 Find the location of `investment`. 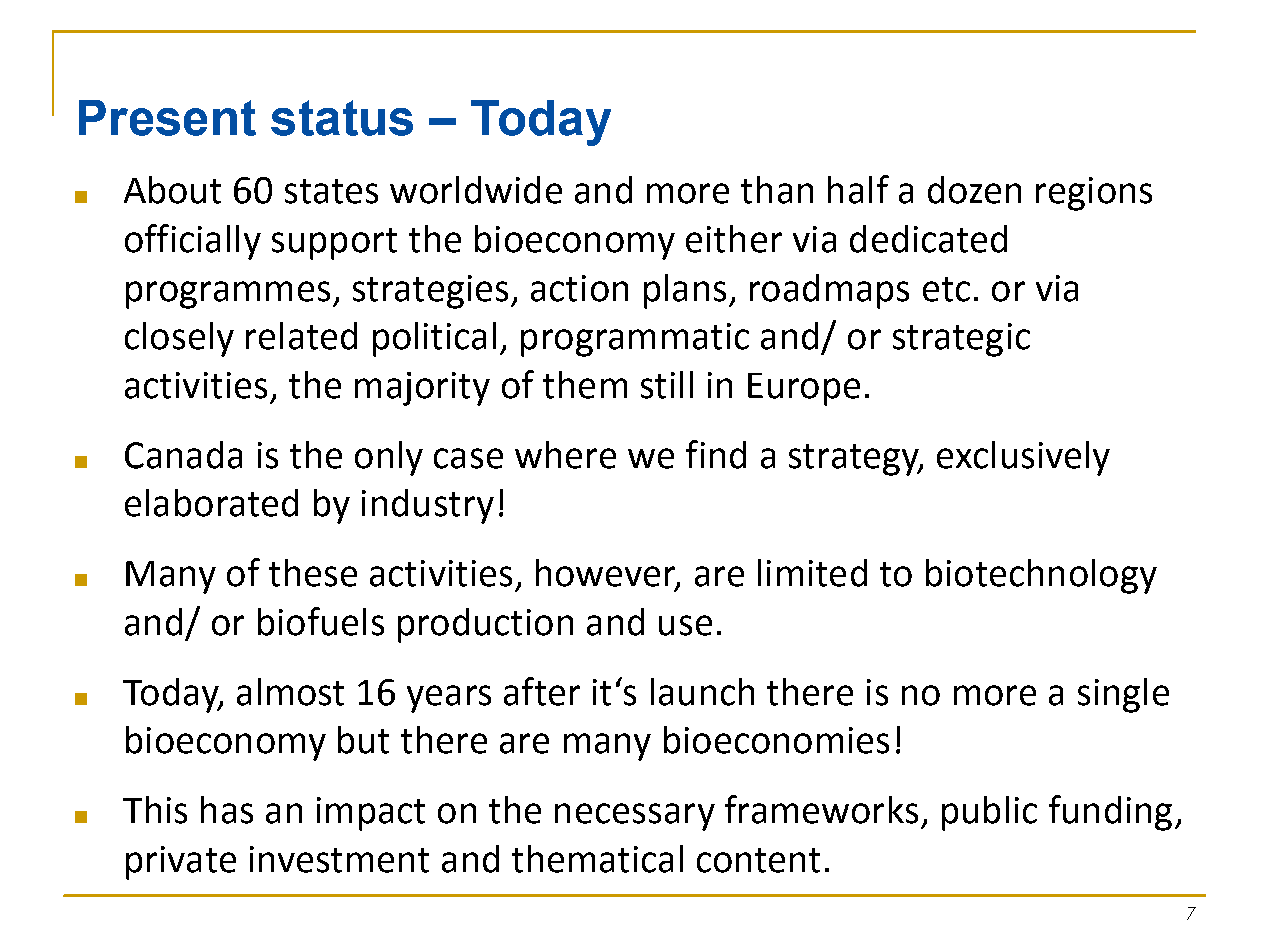

investment is located at coordinates (339, 859).
